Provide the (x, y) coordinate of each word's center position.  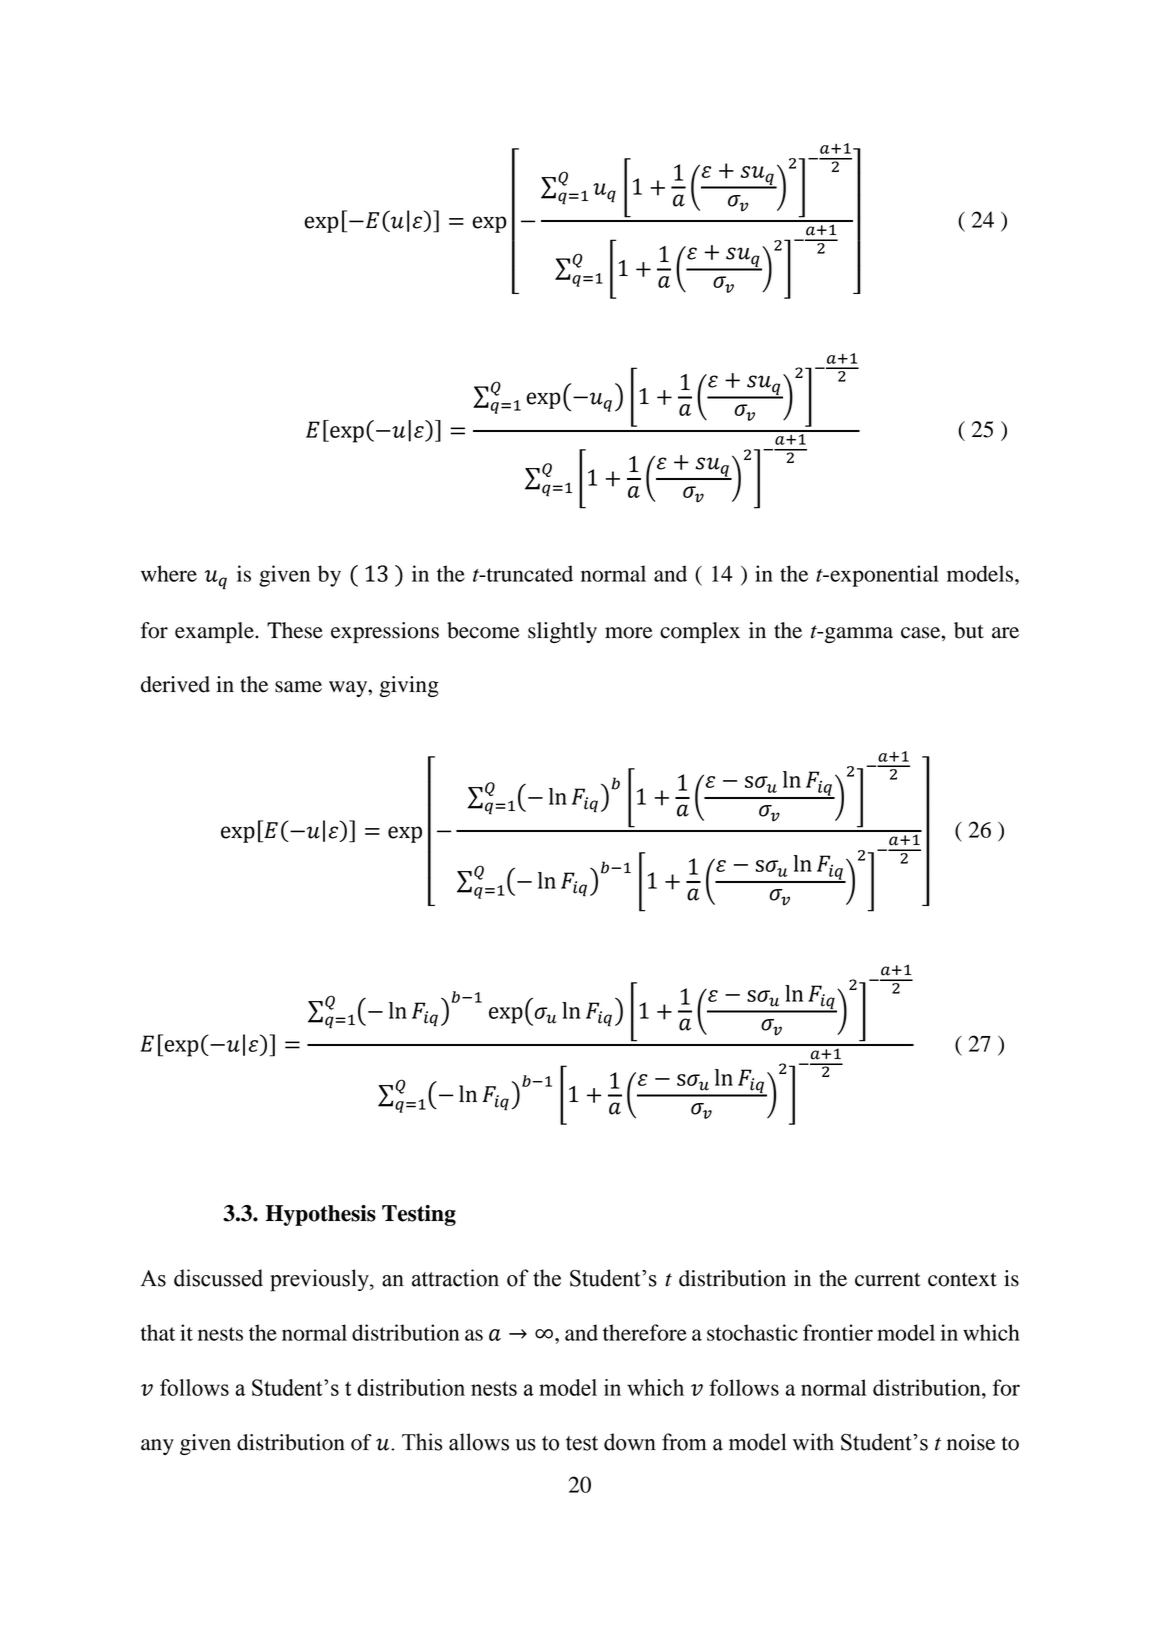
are (1005, 633)
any (157, 1447)
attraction (455, 1278)
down (630, 1442)
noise (971, 1442)
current (888, 1280)
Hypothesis (321, 1215)
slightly (562, 632)
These (295, 630)
